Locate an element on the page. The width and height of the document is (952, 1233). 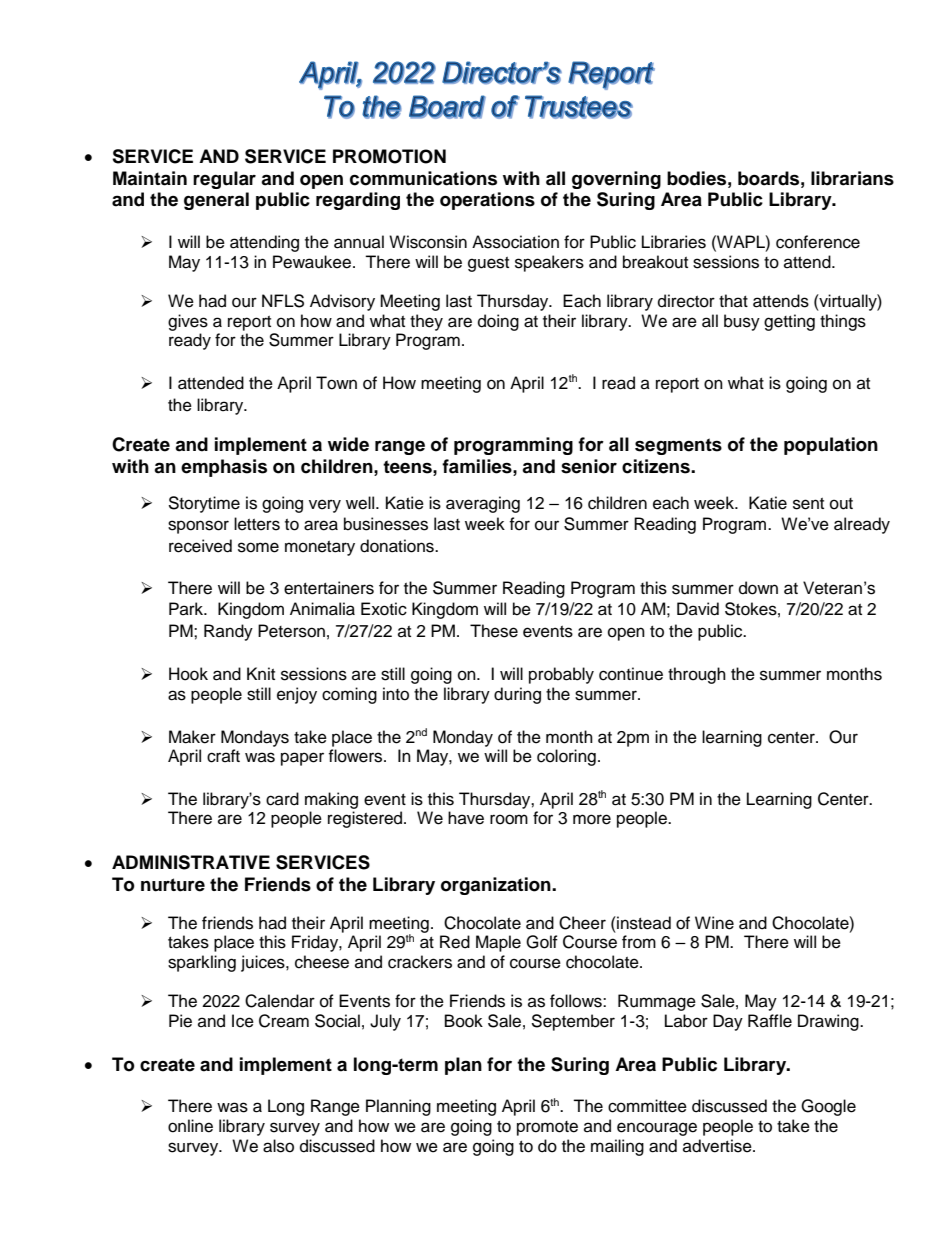
averaging is located at coordinates (483, 504).
